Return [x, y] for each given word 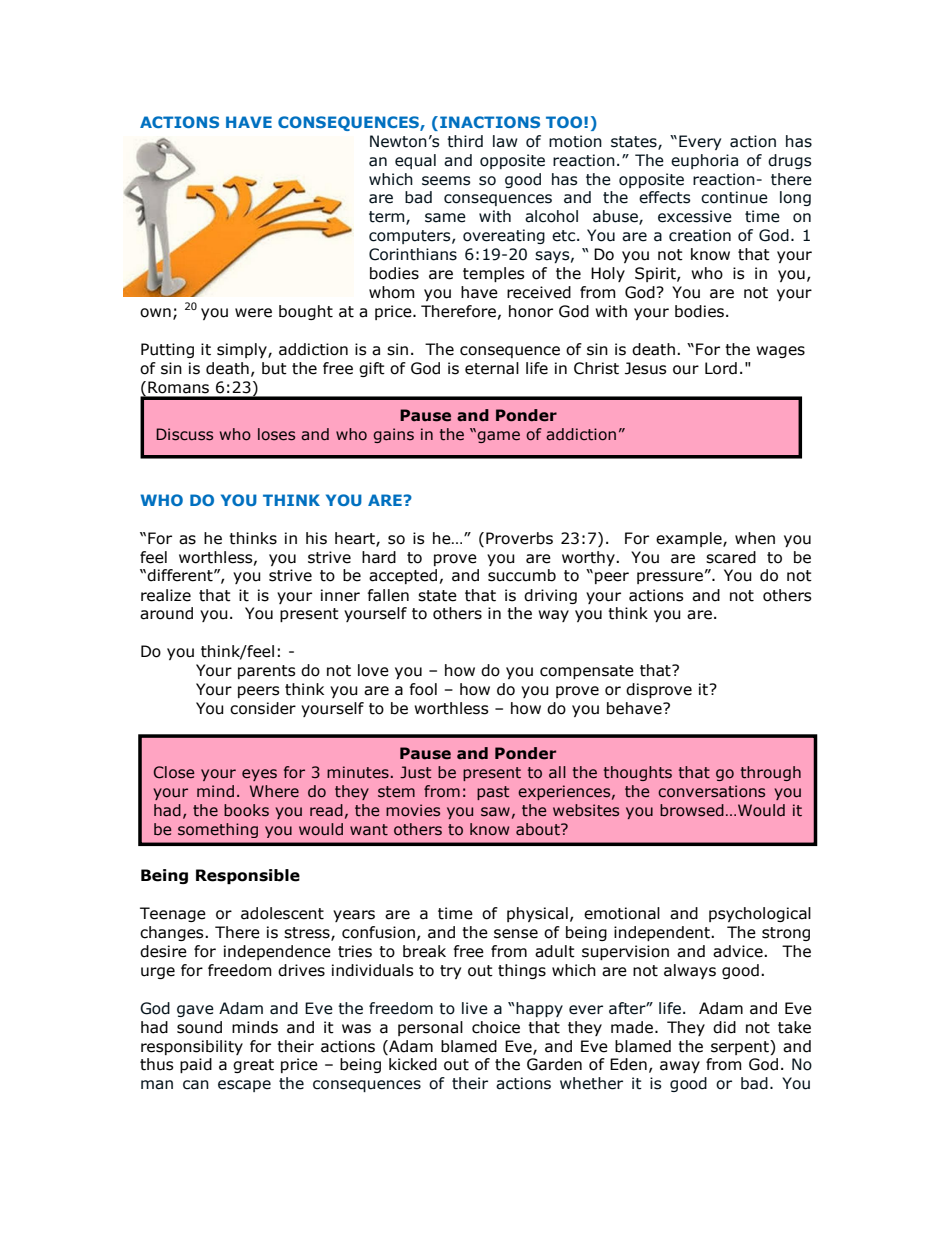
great [253, 1066]
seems [446, 181]
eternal [492, 368]
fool [423, 689]
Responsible [248, 876]
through [771, 773]
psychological [760, 914]
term [388, 218]
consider [263, 708]
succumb [522, 575]
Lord [721, 368]
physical [537, 914]
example [690, 539]
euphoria [704, 161]
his [316, 538]
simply [243, 350]
